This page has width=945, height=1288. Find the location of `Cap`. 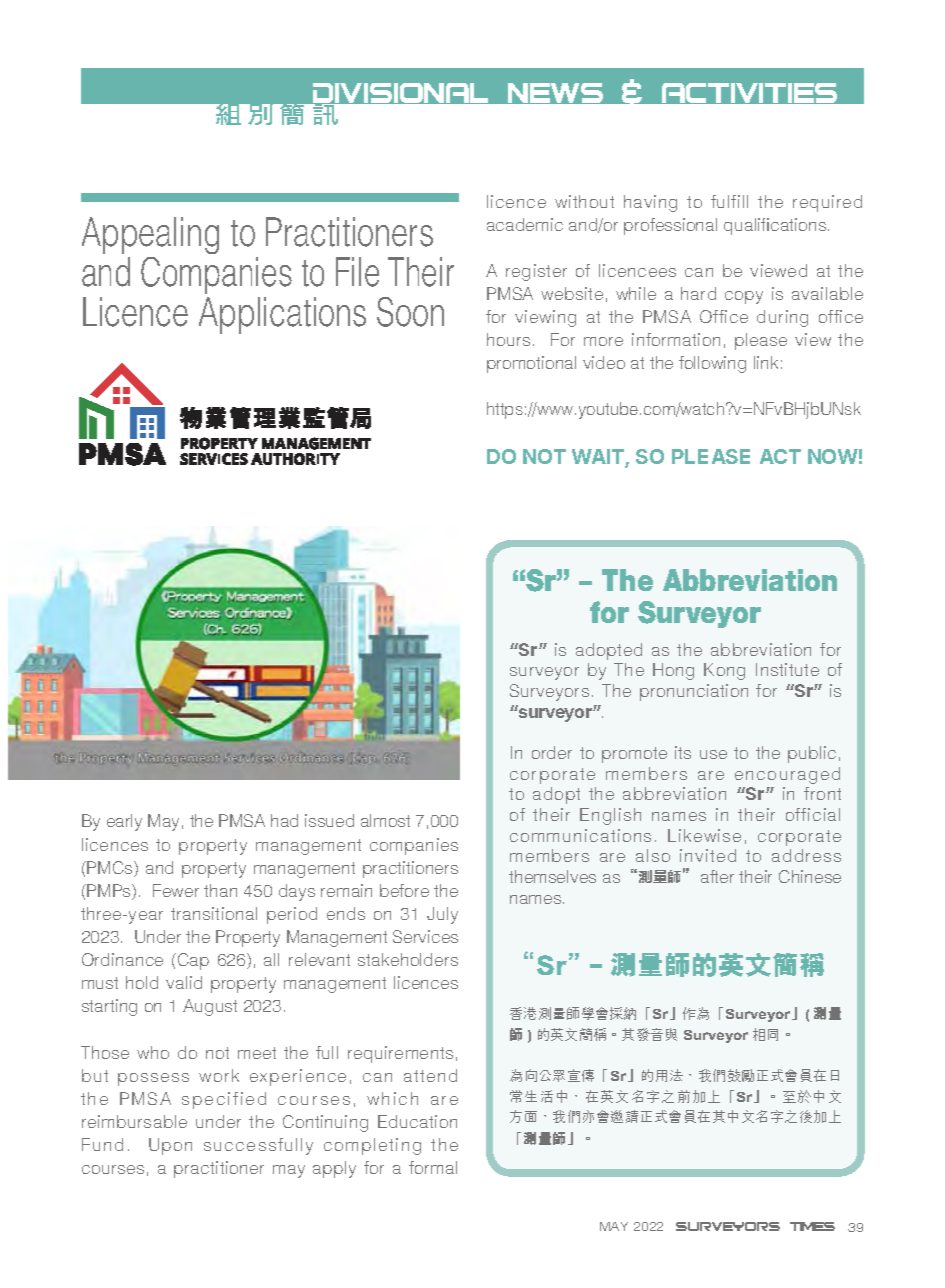

Cap is located at coordinates (193, 961).
